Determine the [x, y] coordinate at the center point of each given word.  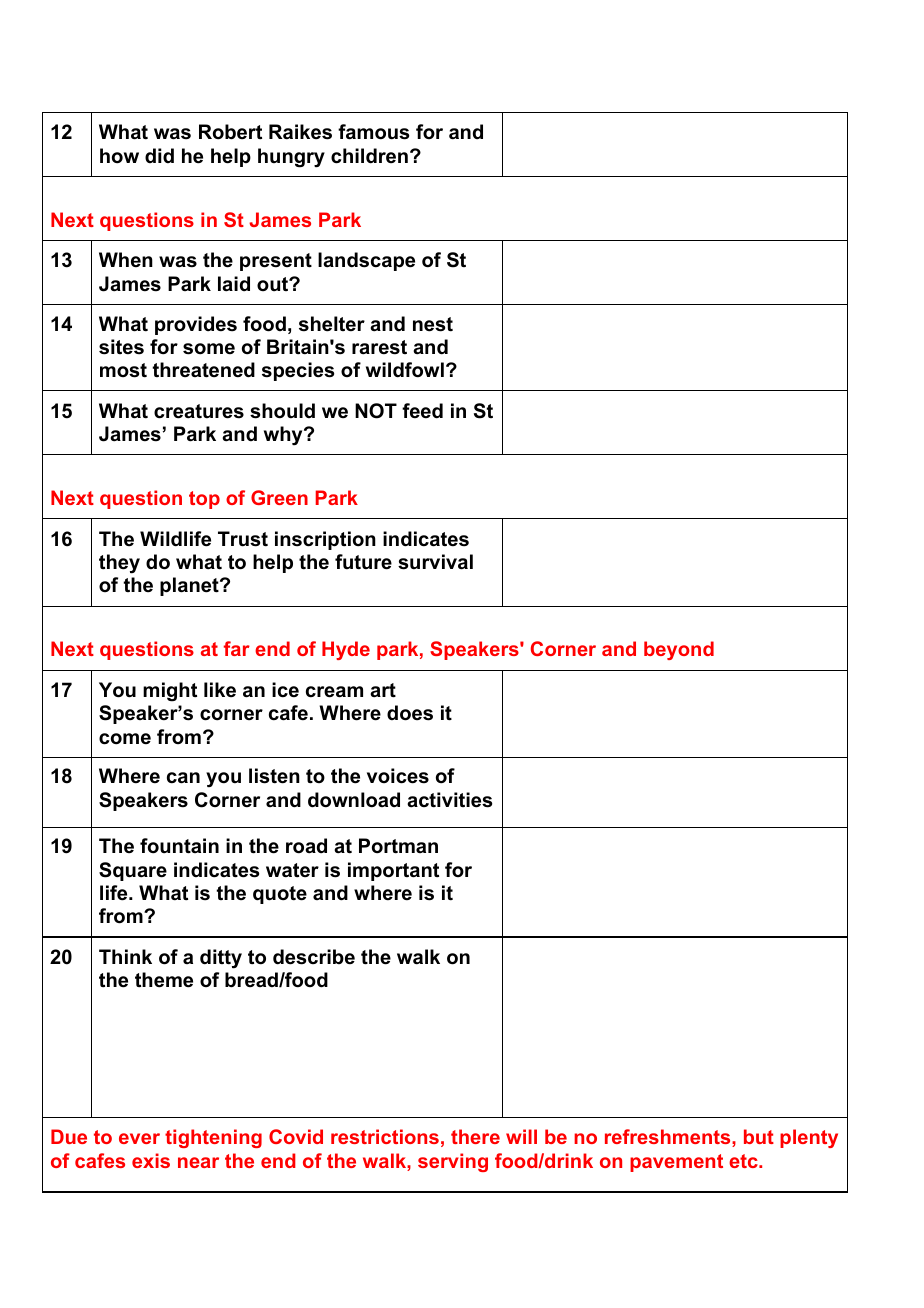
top [204, 500]
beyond [679, 650]
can [183, 778]
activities [449, 800]
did [159, 155]
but [759, 1136]
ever [139, 1138]
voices [398, 776]
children [369, 156]
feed [422, 411]
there [475, 1136]
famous [373, 132]
